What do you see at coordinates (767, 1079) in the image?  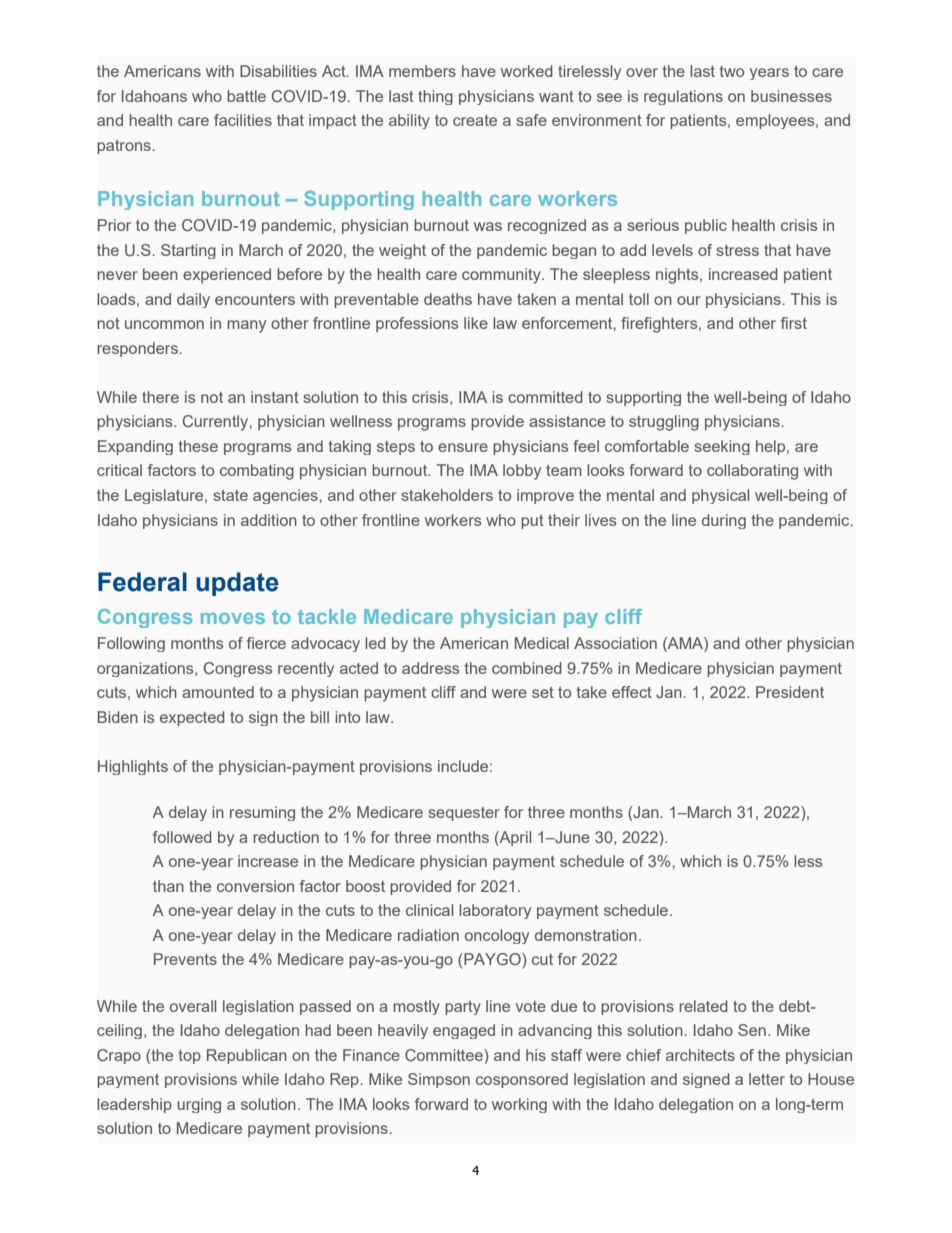 I see `letter` at bounding box center [767, 1079].
